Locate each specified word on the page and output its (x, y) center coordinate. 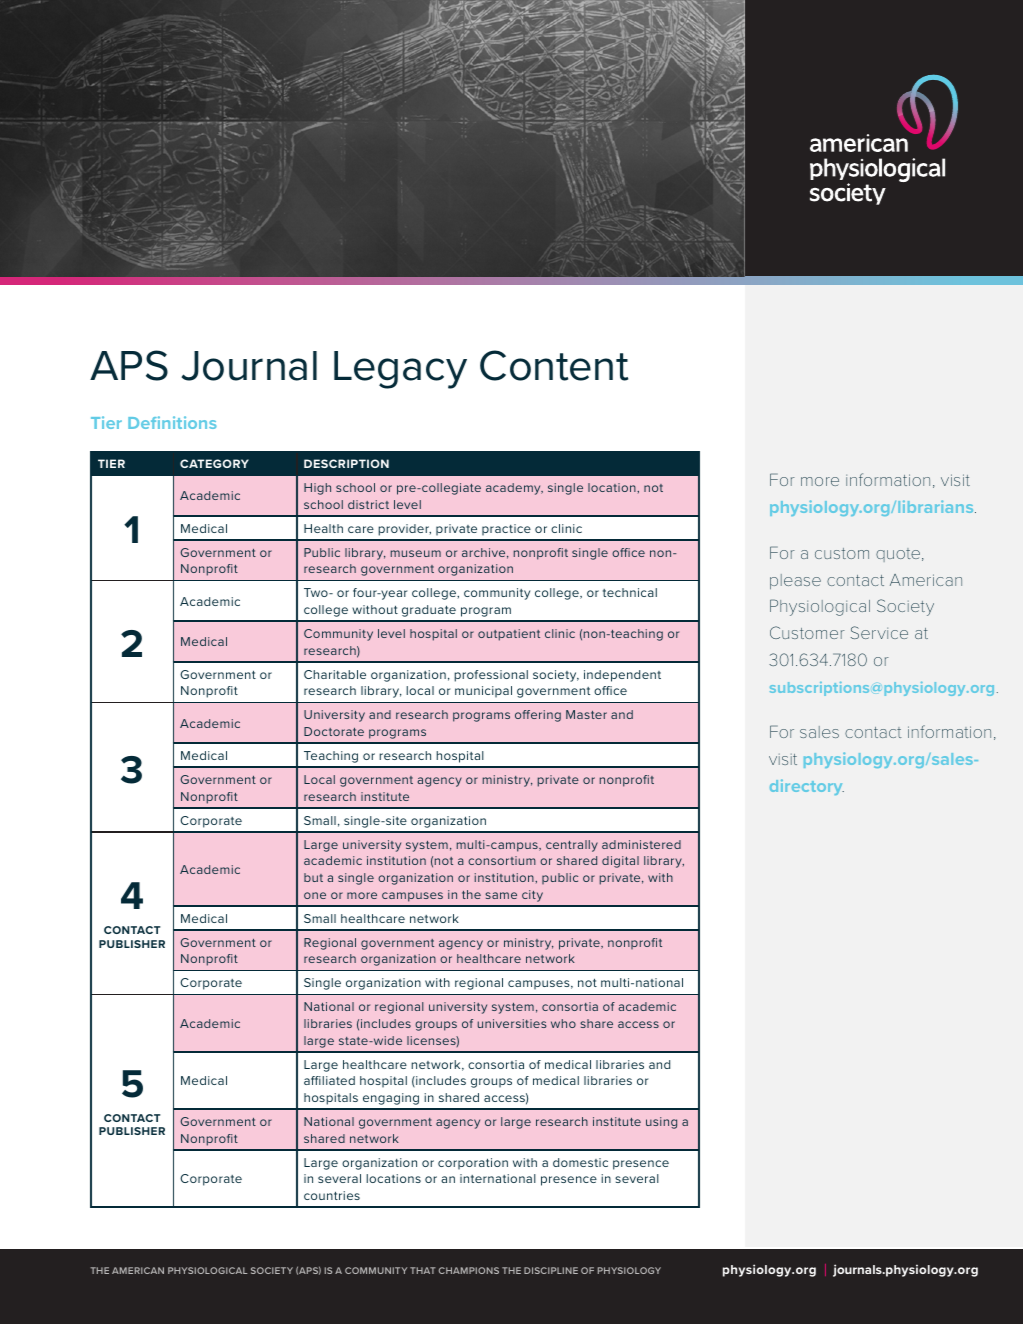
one (315, 895)
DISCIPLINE (551, 1270)
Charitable (335, 674)
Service (879, 632)
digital (620, 862)
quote (899, 555)
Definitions (172, 422)
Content (554, 365)
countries (332, 1195)
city (532, 896)
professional (491, 676)
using (661, 1123)
